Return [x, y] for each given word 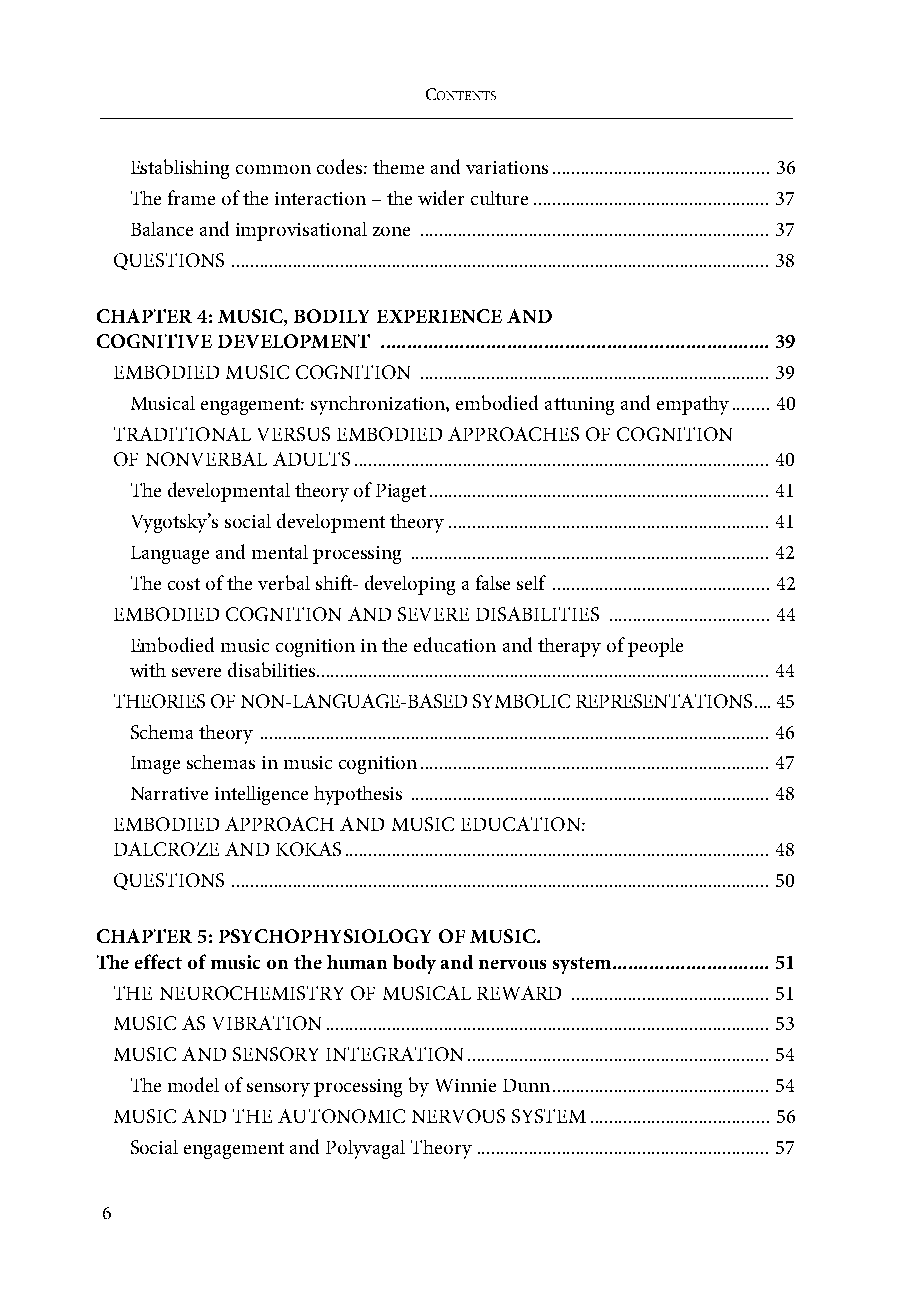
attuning [579, 406]
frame [191, 197]
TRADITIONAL [182, 434]
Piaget [401, 493]
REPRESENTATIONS [664, 701]
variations [507, 167]
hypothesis [358, 795]
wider [441, 197]
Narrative [169, 793]
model [193, 1084]
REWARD [519, 993]
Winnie [466, 1085]
